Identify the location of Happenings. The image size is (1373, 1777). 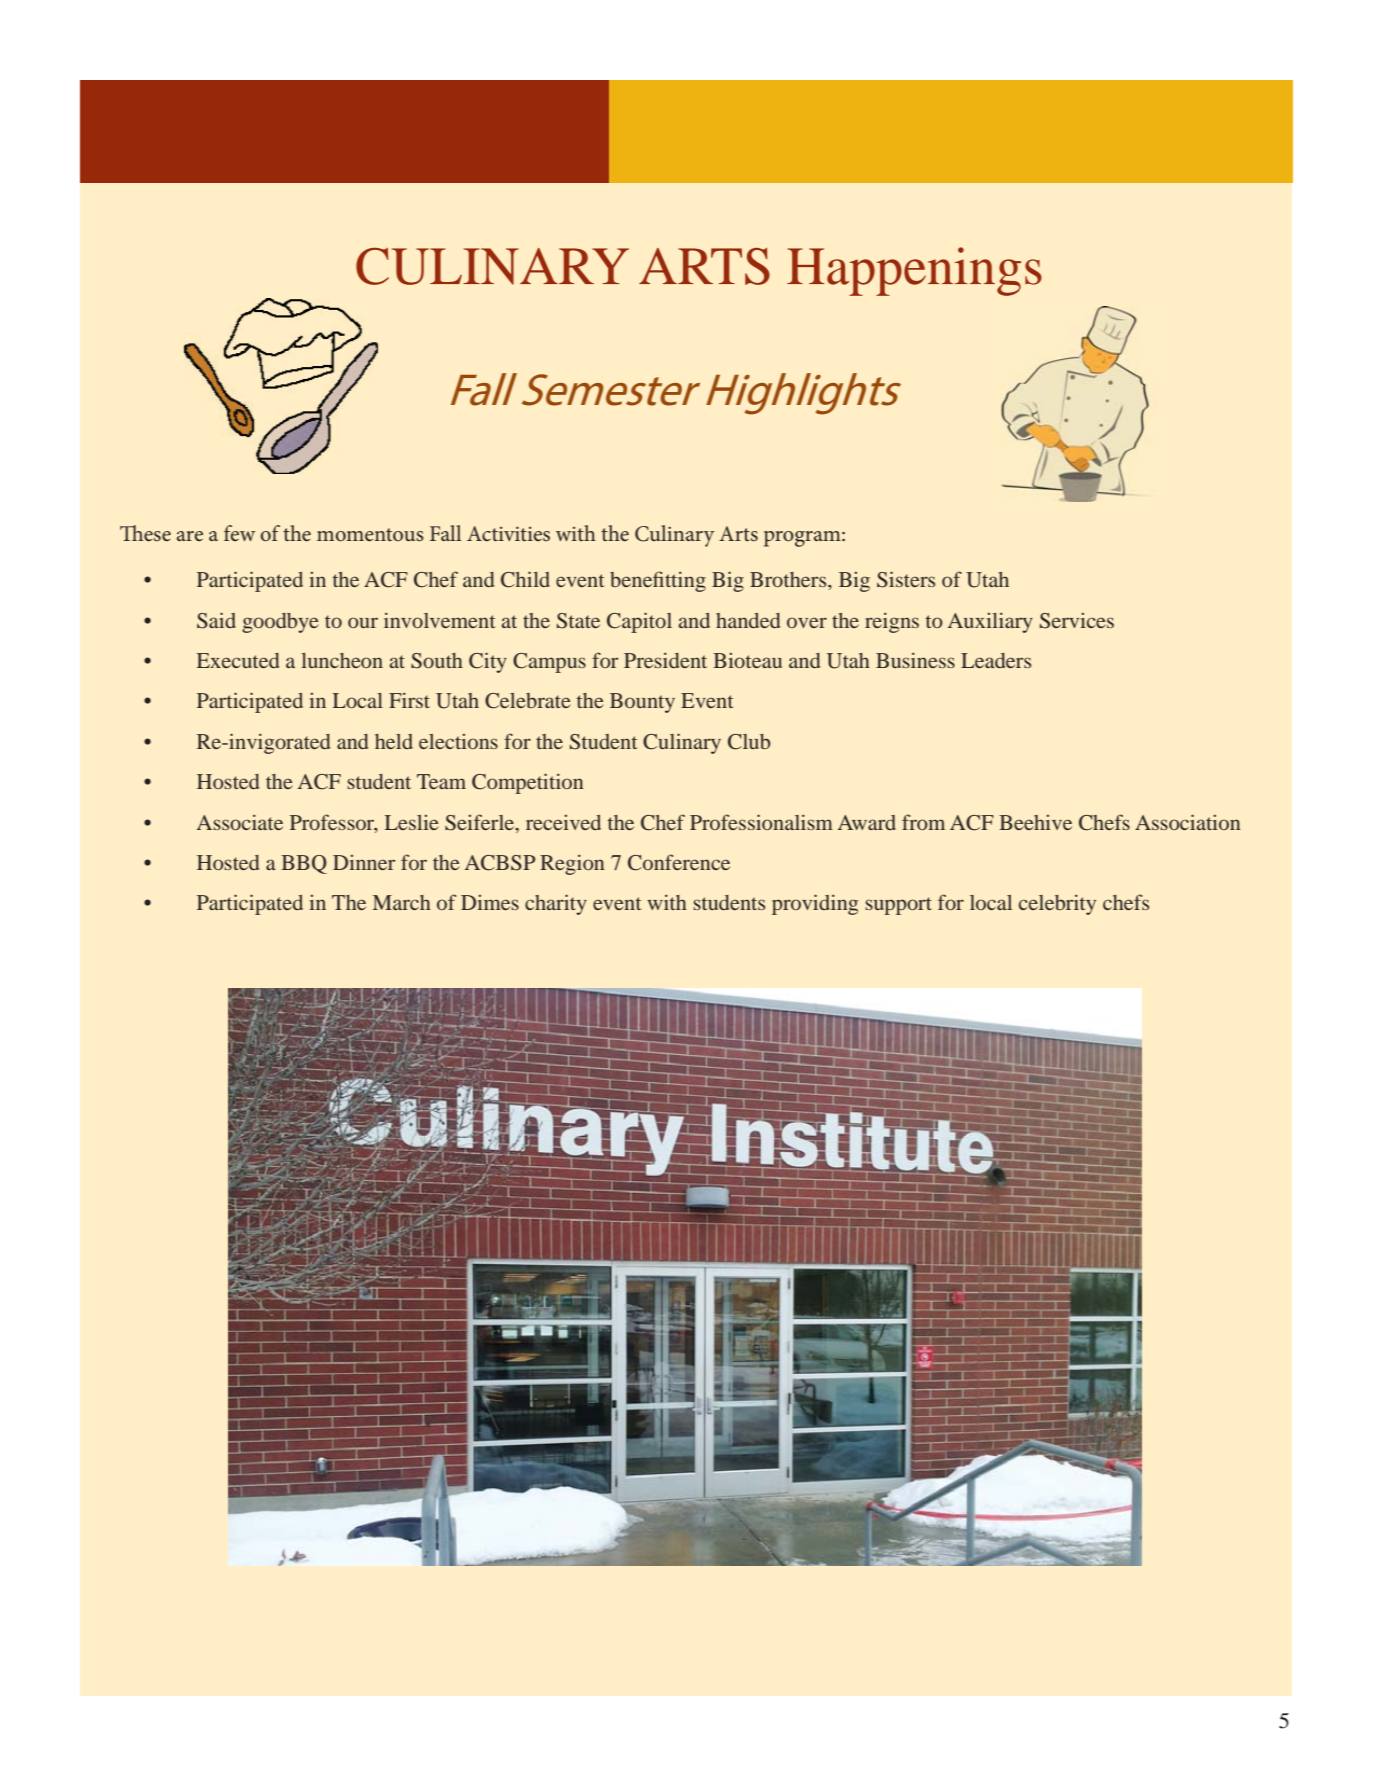
(914, 271).
